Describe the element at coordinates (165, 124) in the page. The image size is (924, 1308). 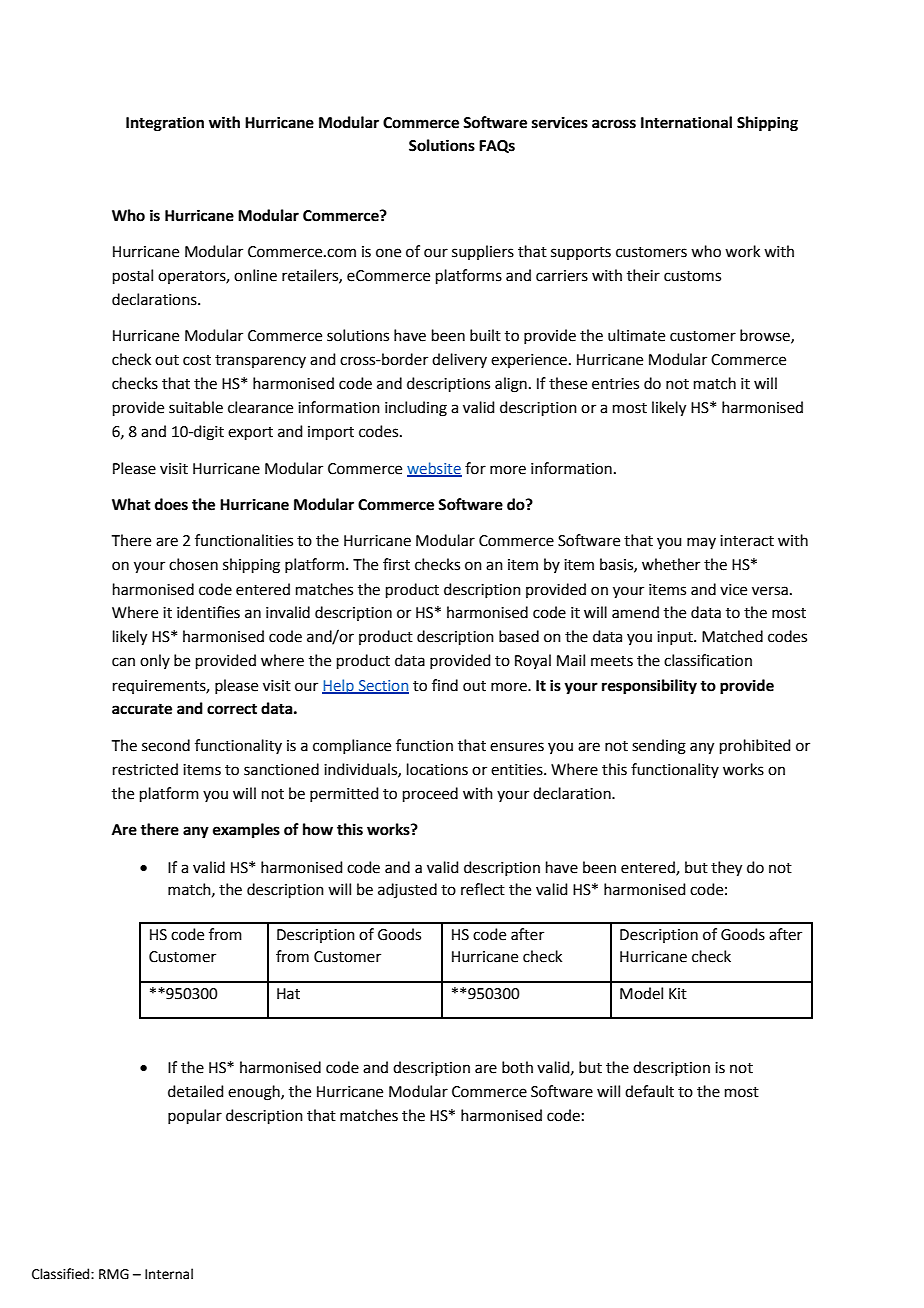
I see `Integration` at that location.
